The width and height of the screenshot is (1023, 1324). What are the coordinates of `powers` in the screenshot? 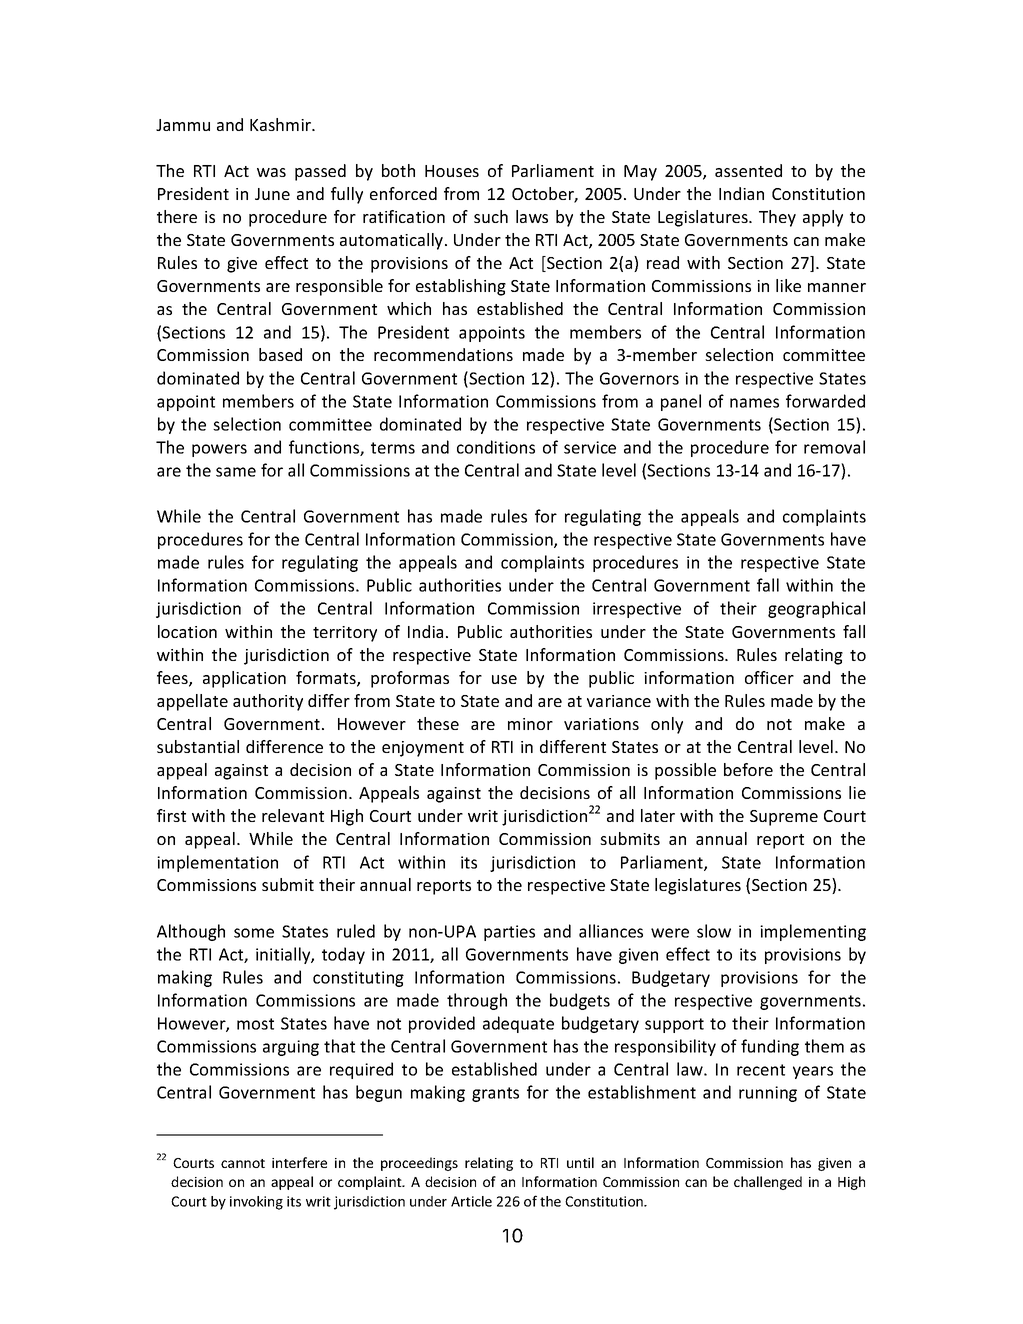 It's located at (219, 450).
